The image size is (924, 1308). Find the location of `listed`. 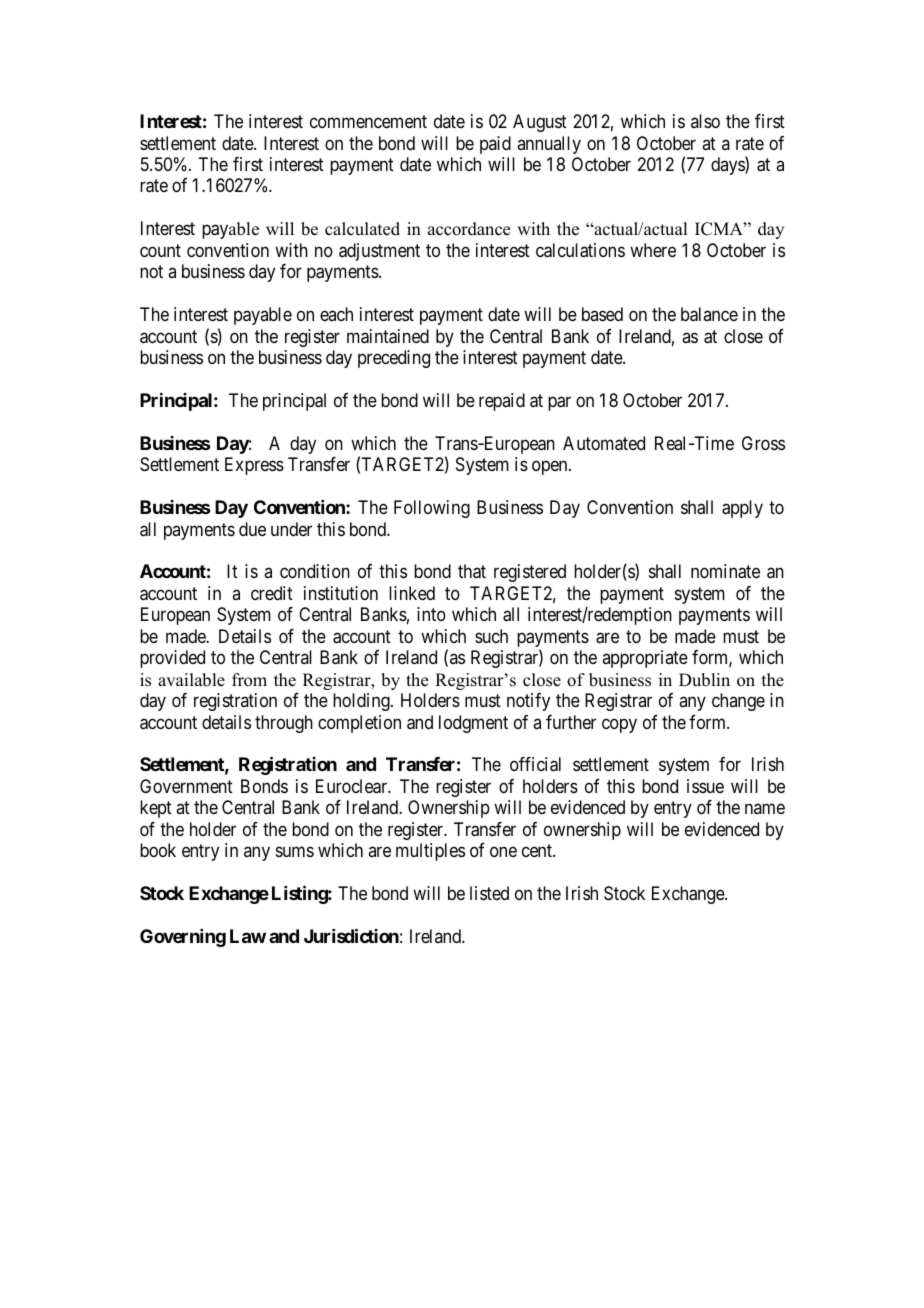

listed is located at coordinates (489, 893).
